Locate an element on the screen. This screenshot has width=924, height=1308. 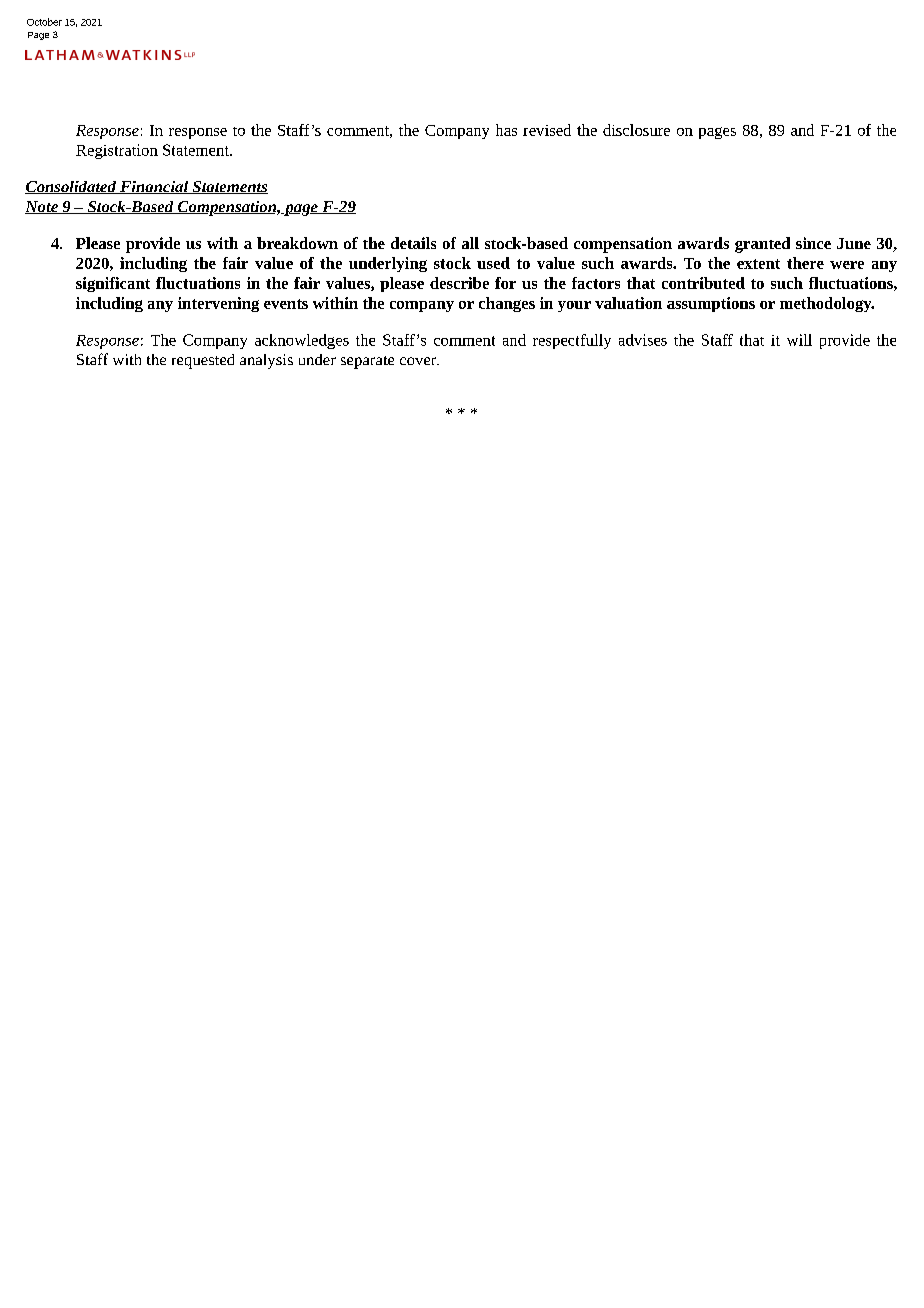
all is located at coordinates (470, 243).
